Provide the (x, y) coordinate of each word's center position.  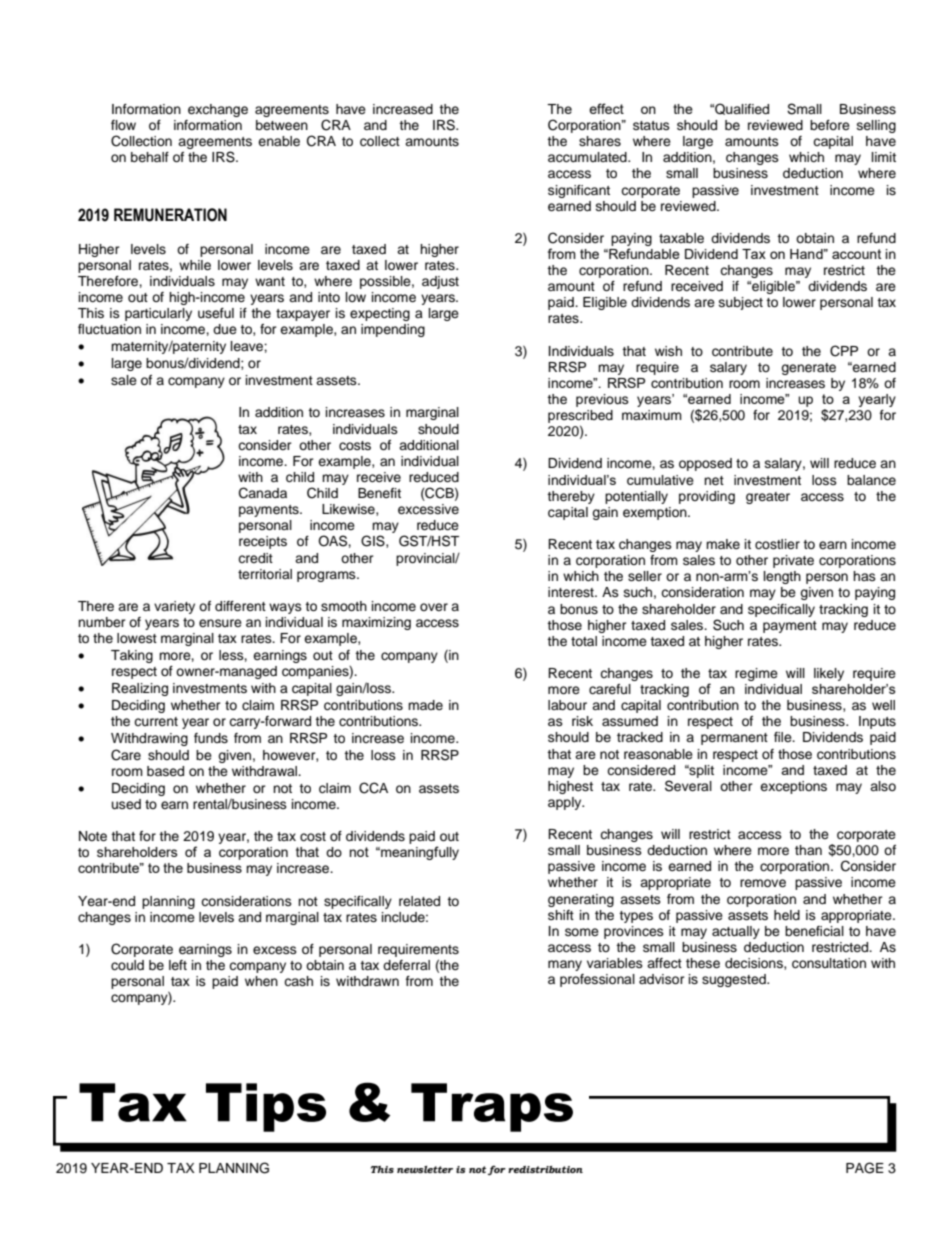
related (419, 901)
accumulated (588, 157)
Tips (266, 1107)
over (434, 607)
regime (756, 674)
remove (763, 883)
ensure (220, 623)
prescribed (580, 418)
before (830, 125)
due (225, 329)
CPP (844, 351)
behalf (150, 157)
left (178, 965)
